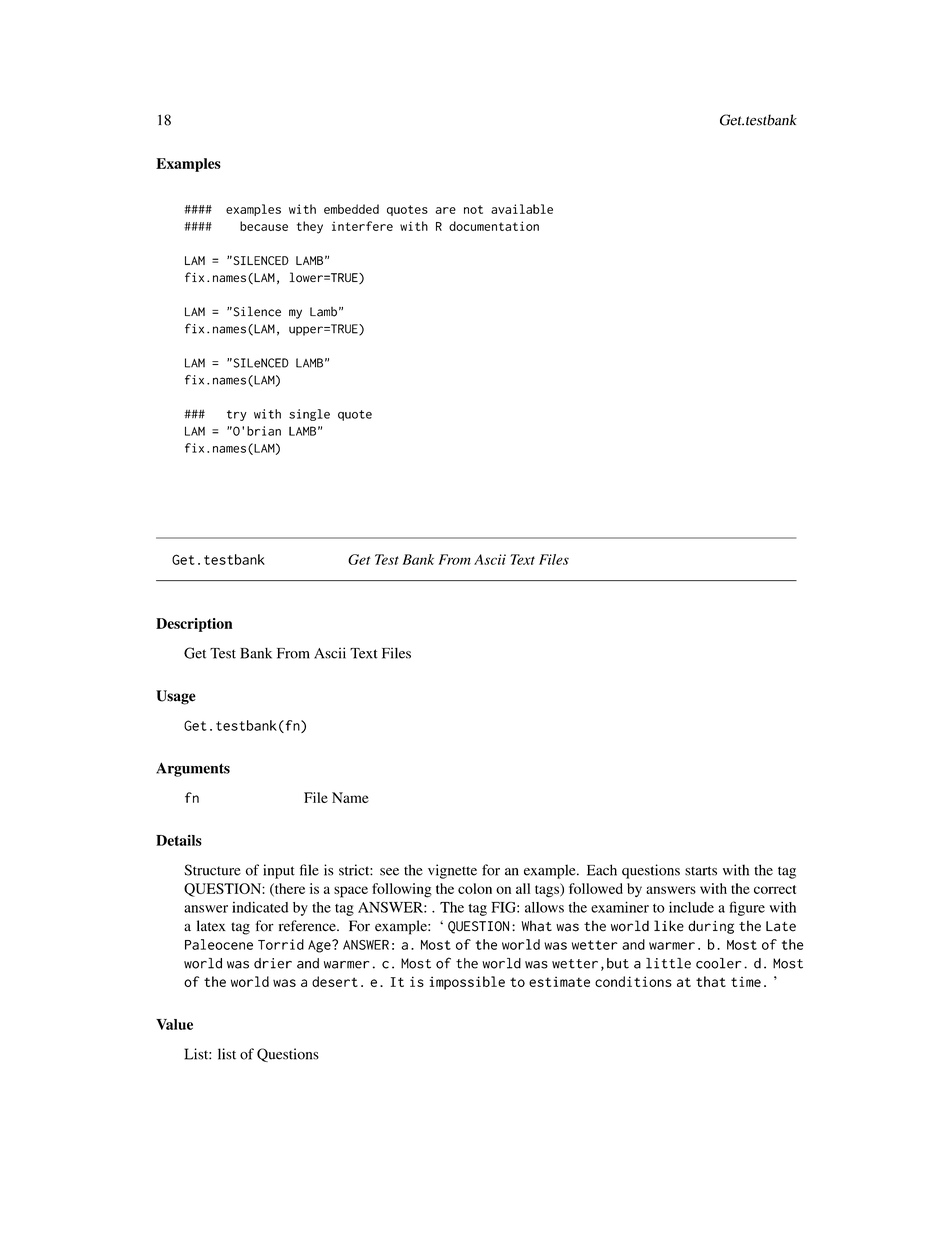 The height and width of the page is (1233, 952). Describe the element at coordinates (522, 209) in the page. I see `available` at that location.
